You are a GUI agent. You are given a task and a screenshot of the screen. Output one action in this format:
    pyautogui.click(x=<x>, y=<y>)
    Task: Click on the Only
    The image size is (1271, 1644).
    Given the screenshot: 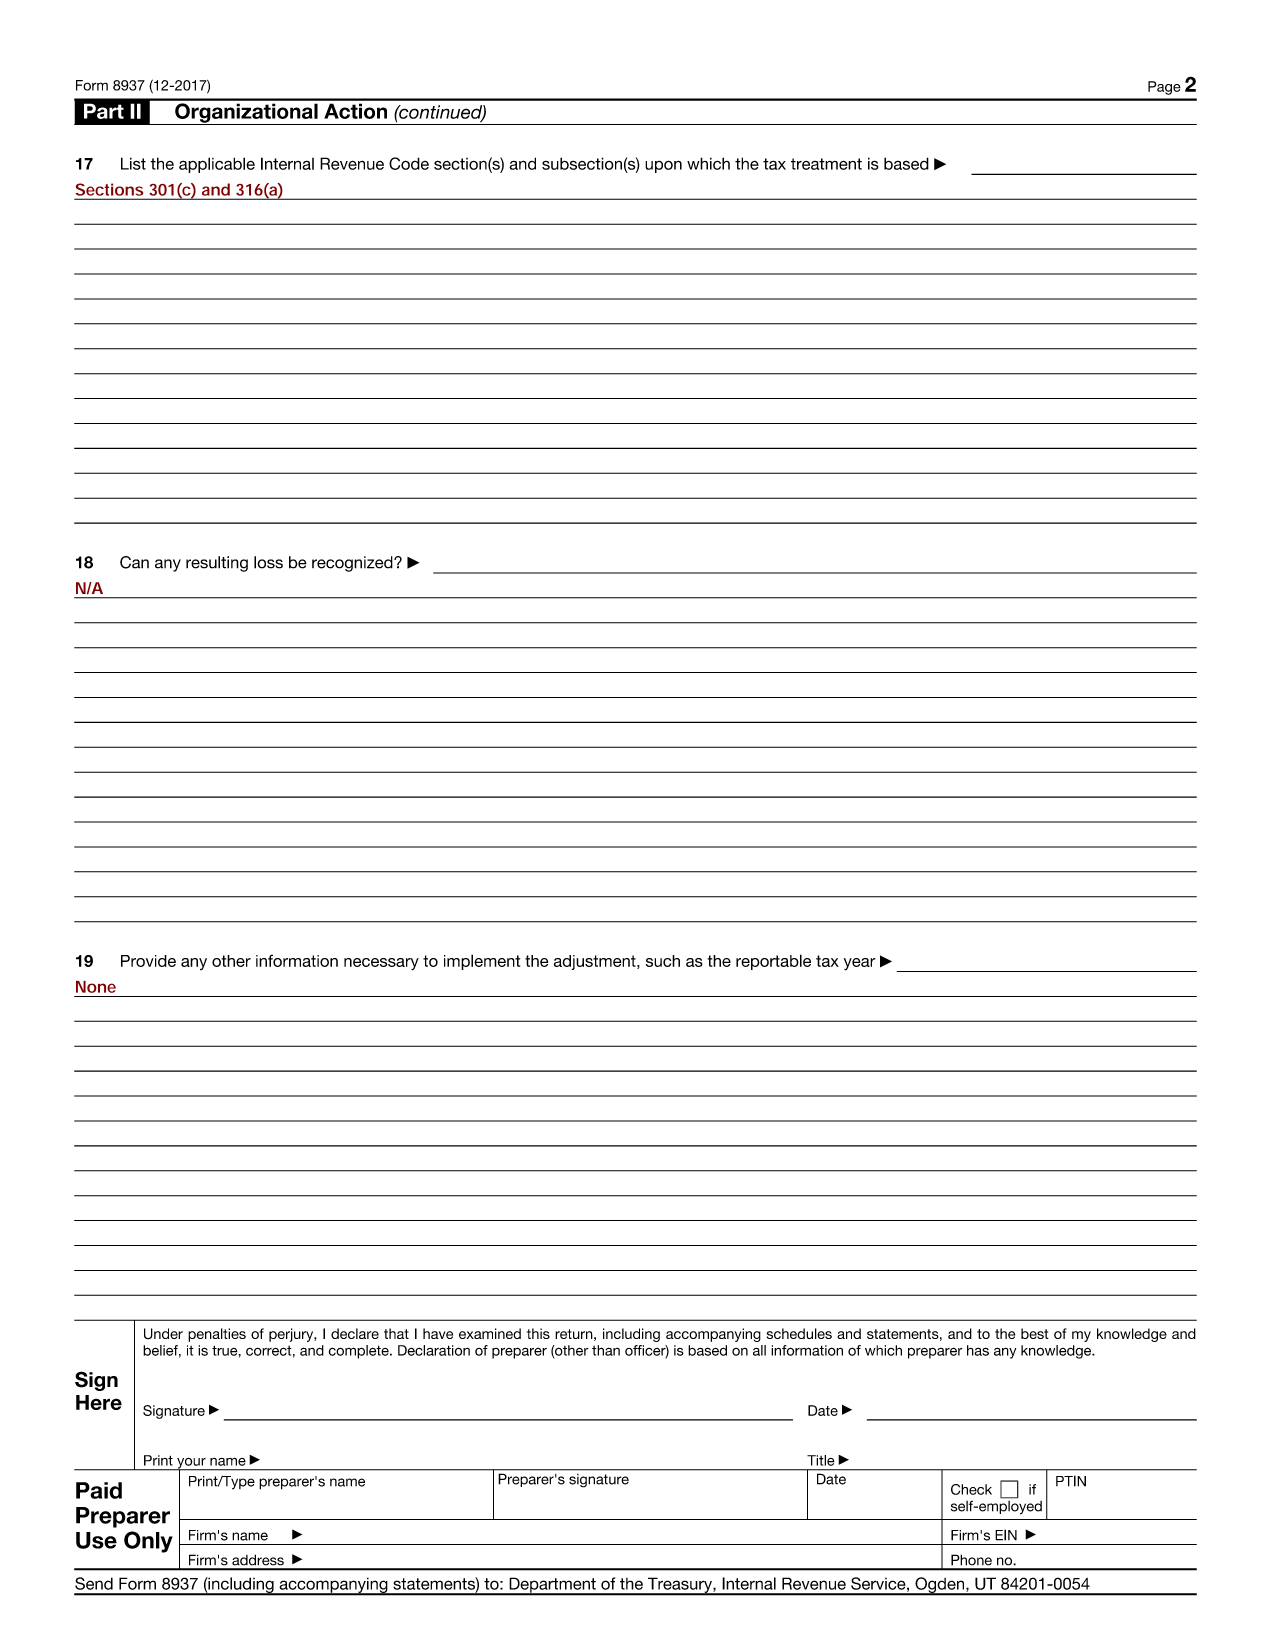 What is the action you would take?
    pyautogui.click(x=148, y=1542)
